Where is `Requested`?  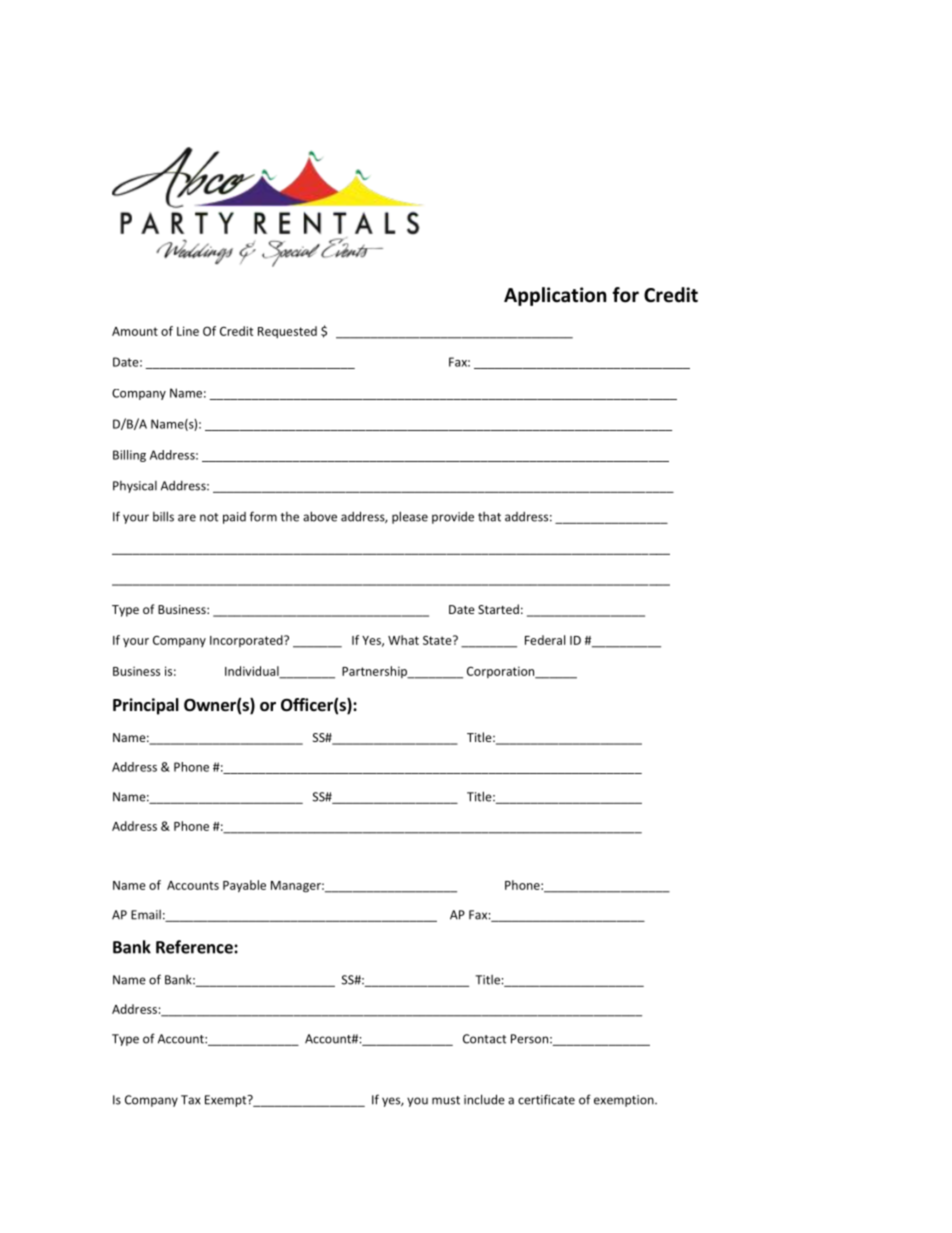
Requested is located at coordinates (287, 332).
